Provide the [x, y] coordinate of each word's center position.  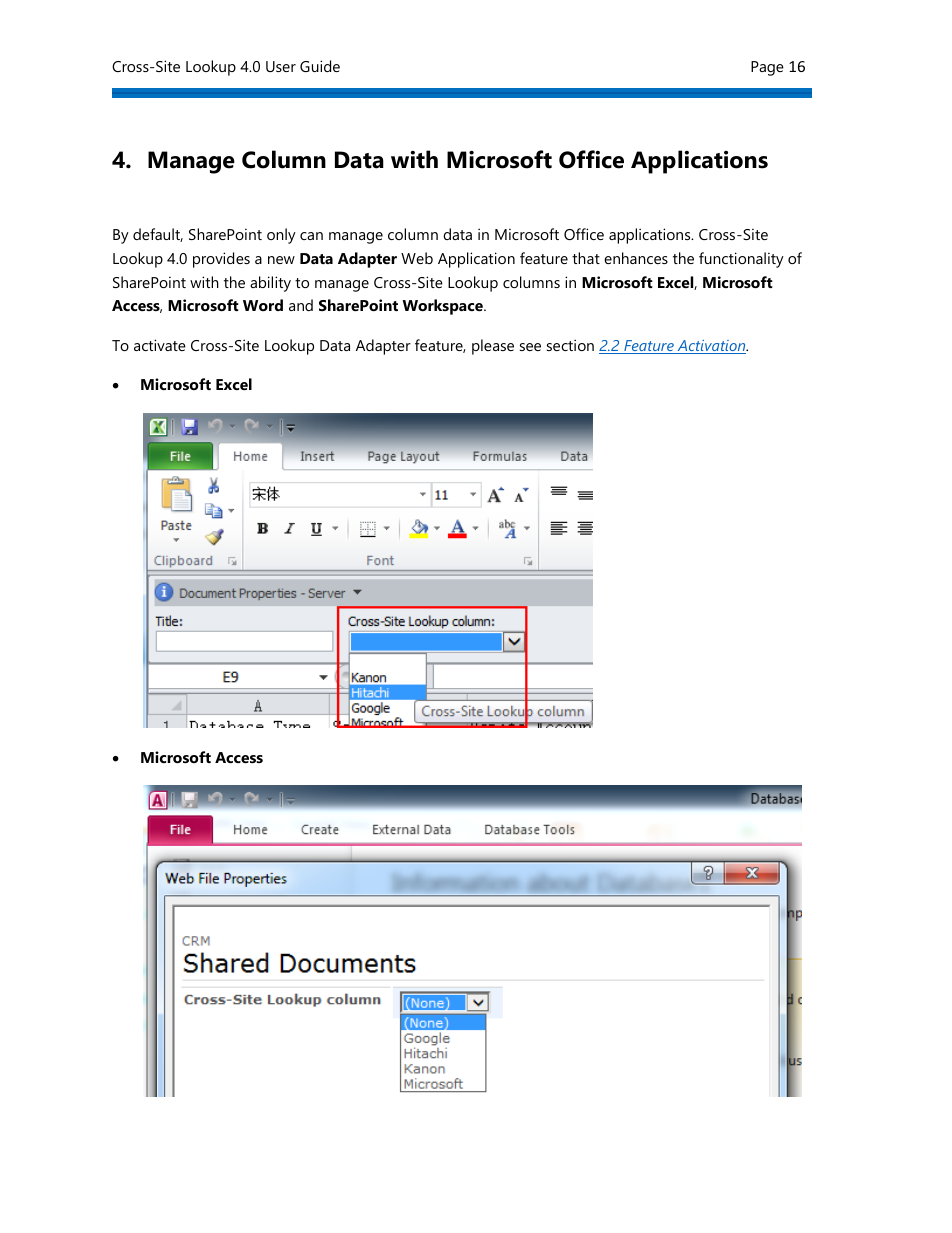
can [311, 236]
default [158, 235]
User [281, 66]
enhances [636, 258]
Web [417, 258]
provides [221, 260]
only [281, 236]
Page [767, 68]
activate [160, 345]
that [586, 258]
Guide [320, 66]
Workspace [443, 307]
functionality [741, 260]
